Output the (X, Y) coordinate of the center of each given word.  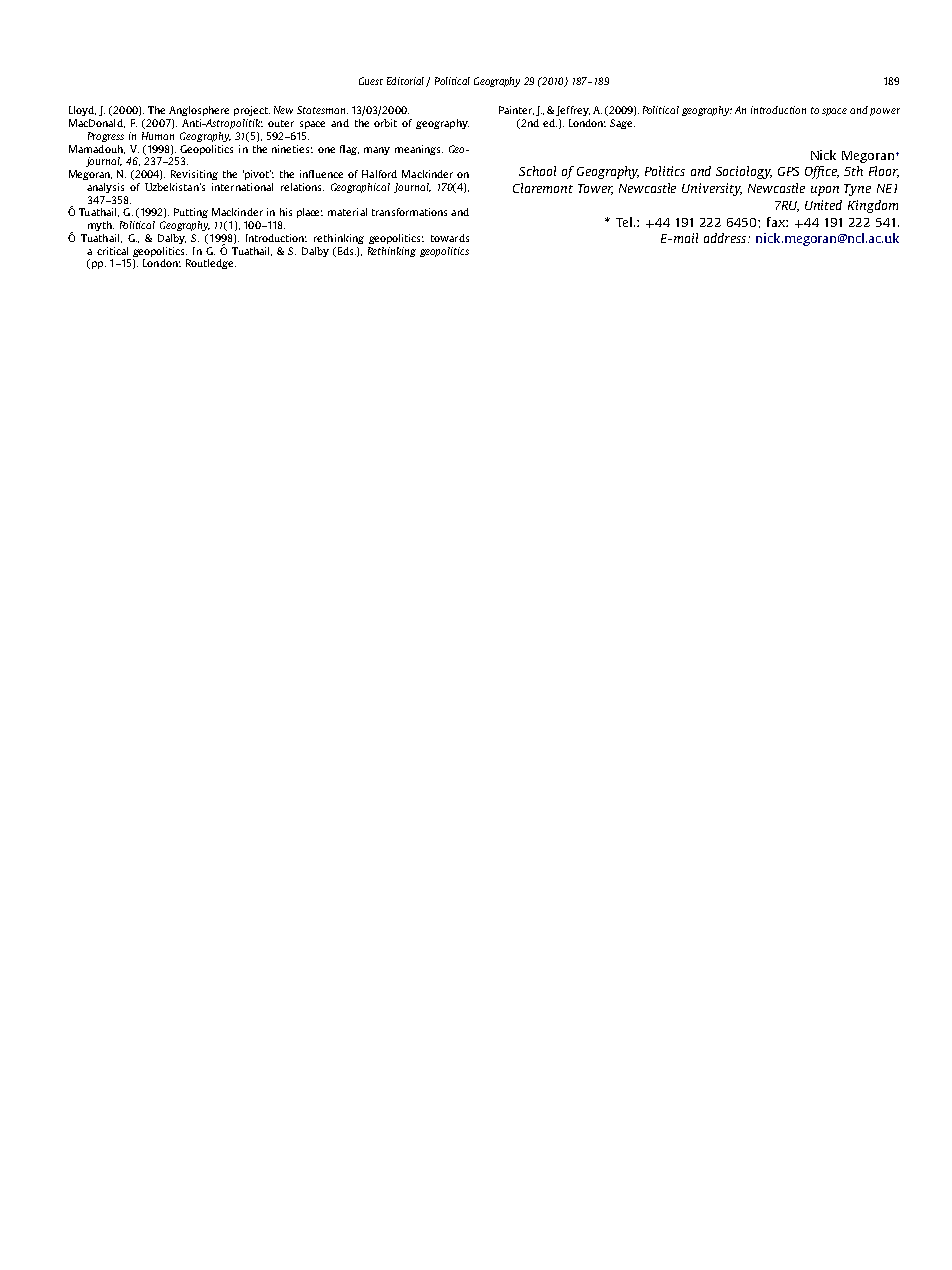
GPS (788, 171)
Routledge (211, 264)
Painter (516, 110)
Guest (371, 81)
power (885, 112)
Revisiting (194, 175)
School (537, 171)
